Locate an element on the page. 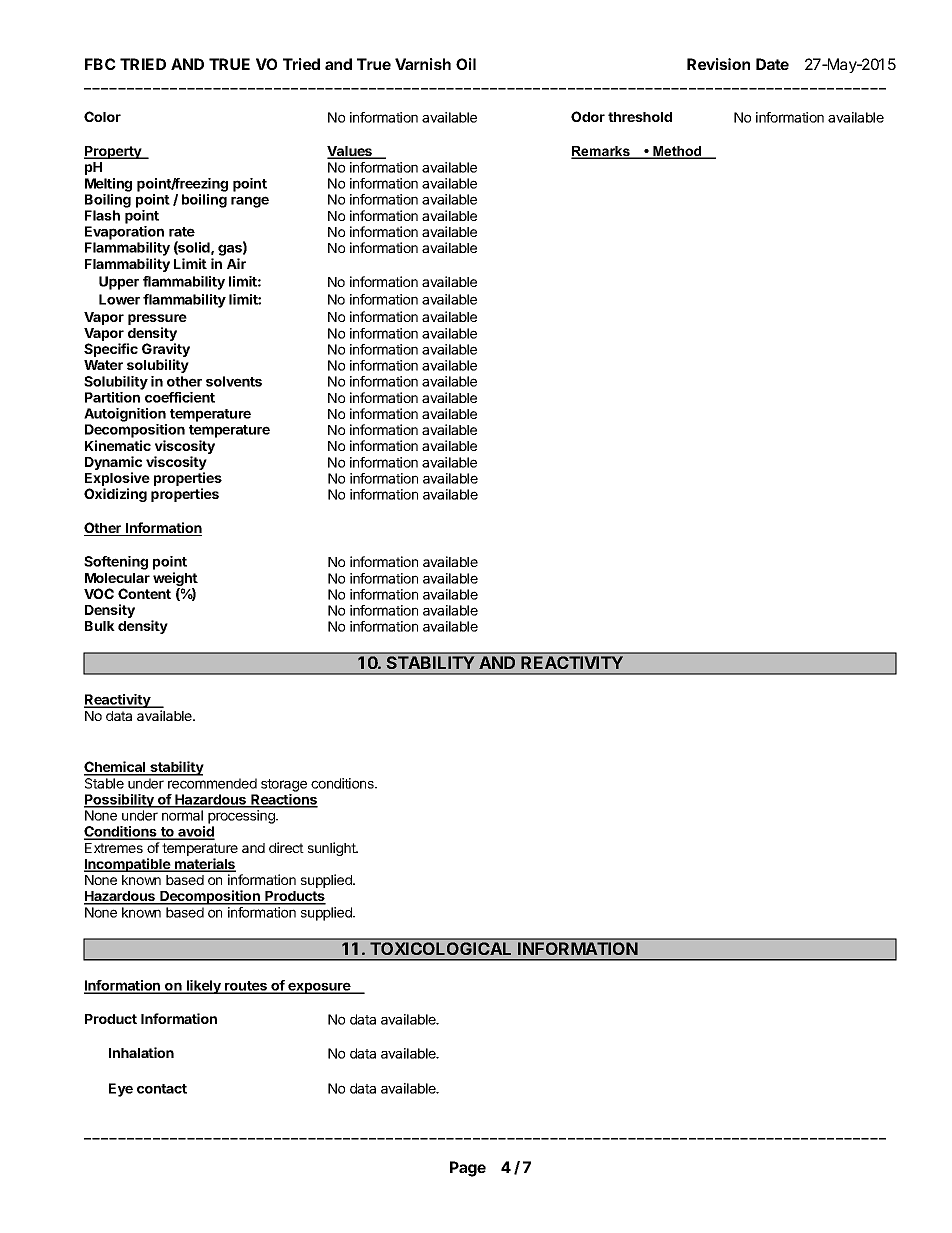 The height and width of the image is (1233, 952). Page is located at coordinates (468, 1169).
